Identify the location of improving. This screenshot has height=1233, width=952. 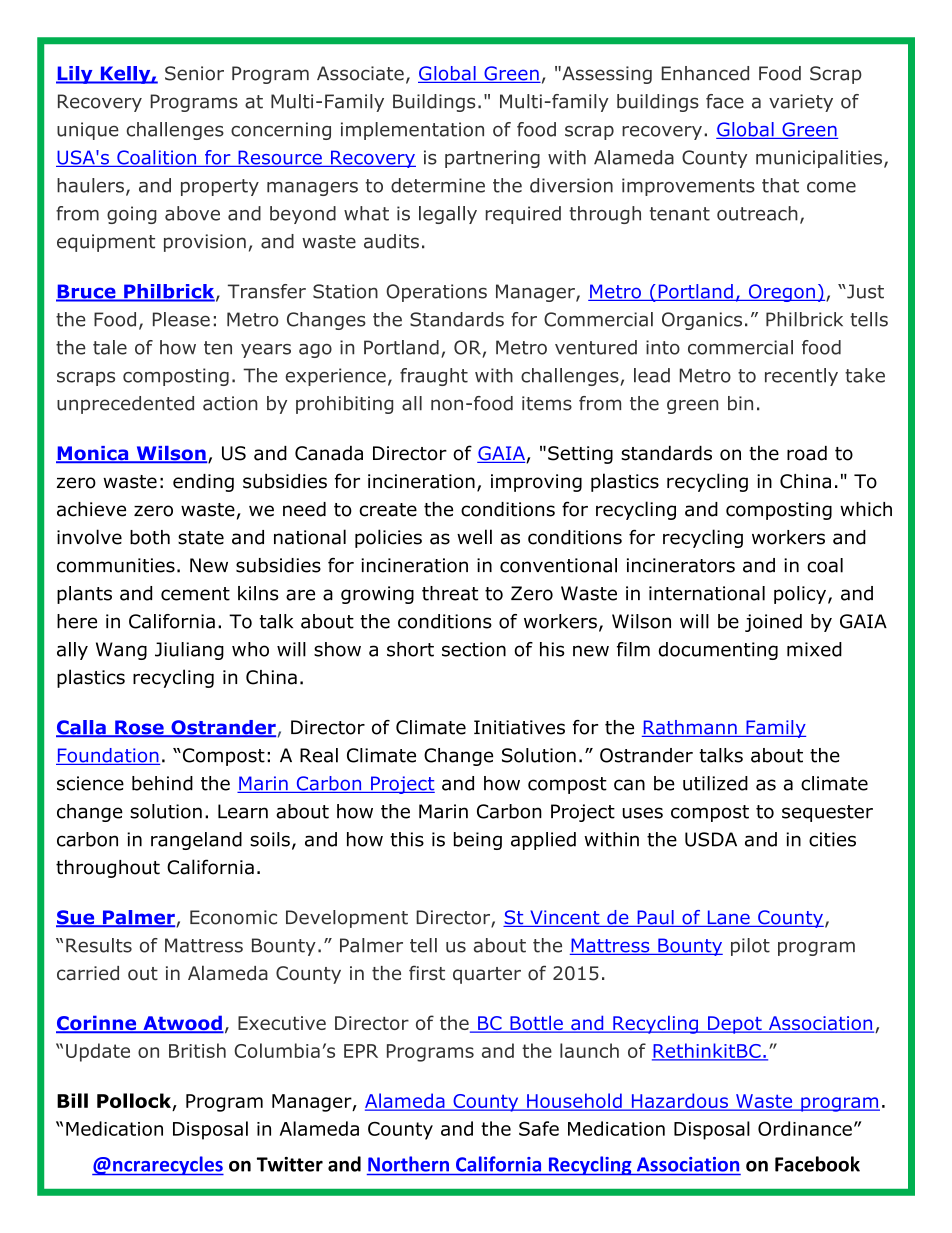
(536, 483).
